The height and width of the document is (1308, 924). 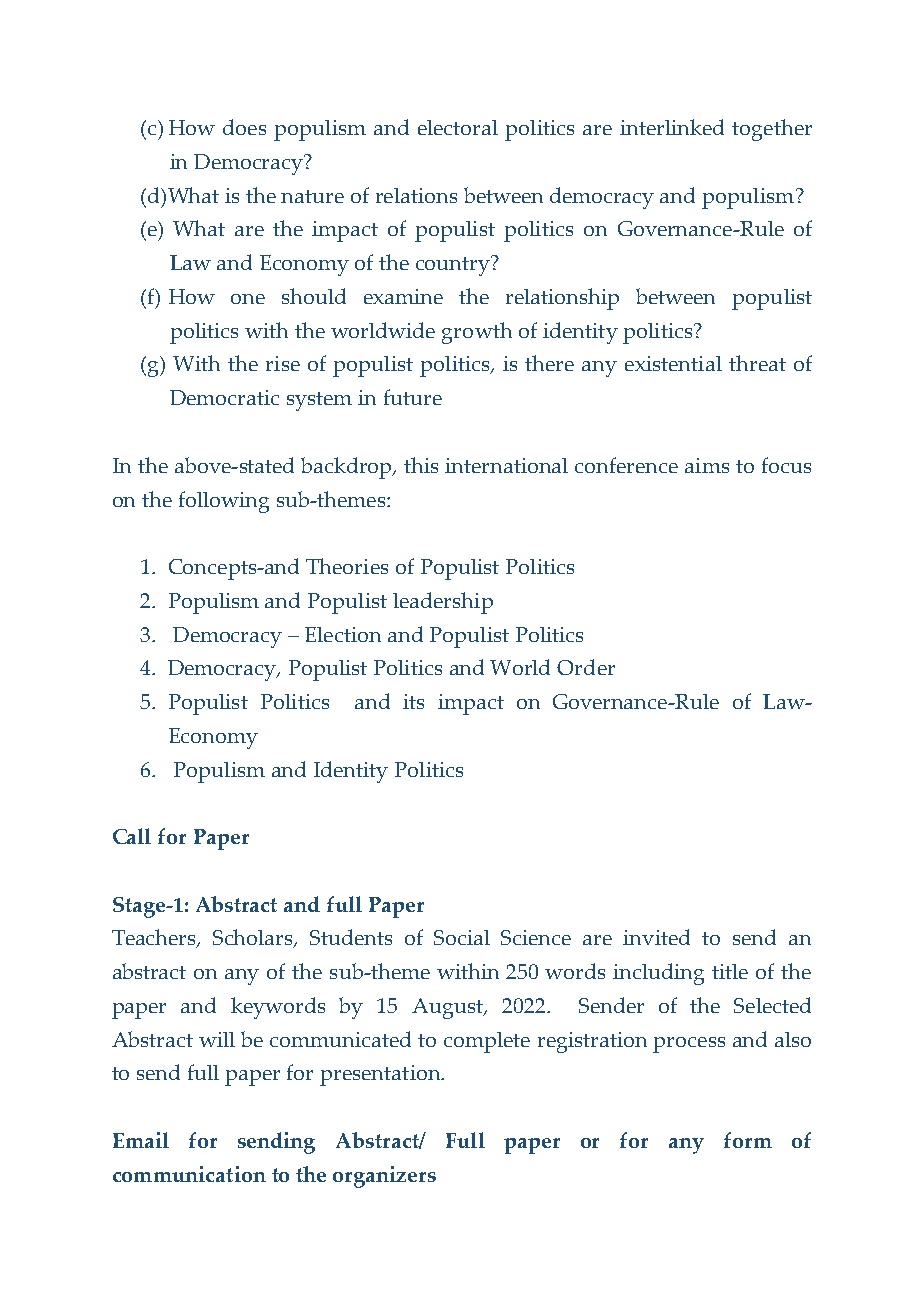 What do you see at coordinates (343, 634) in the document?
I see `Election` at bounding box center [343, 634].
